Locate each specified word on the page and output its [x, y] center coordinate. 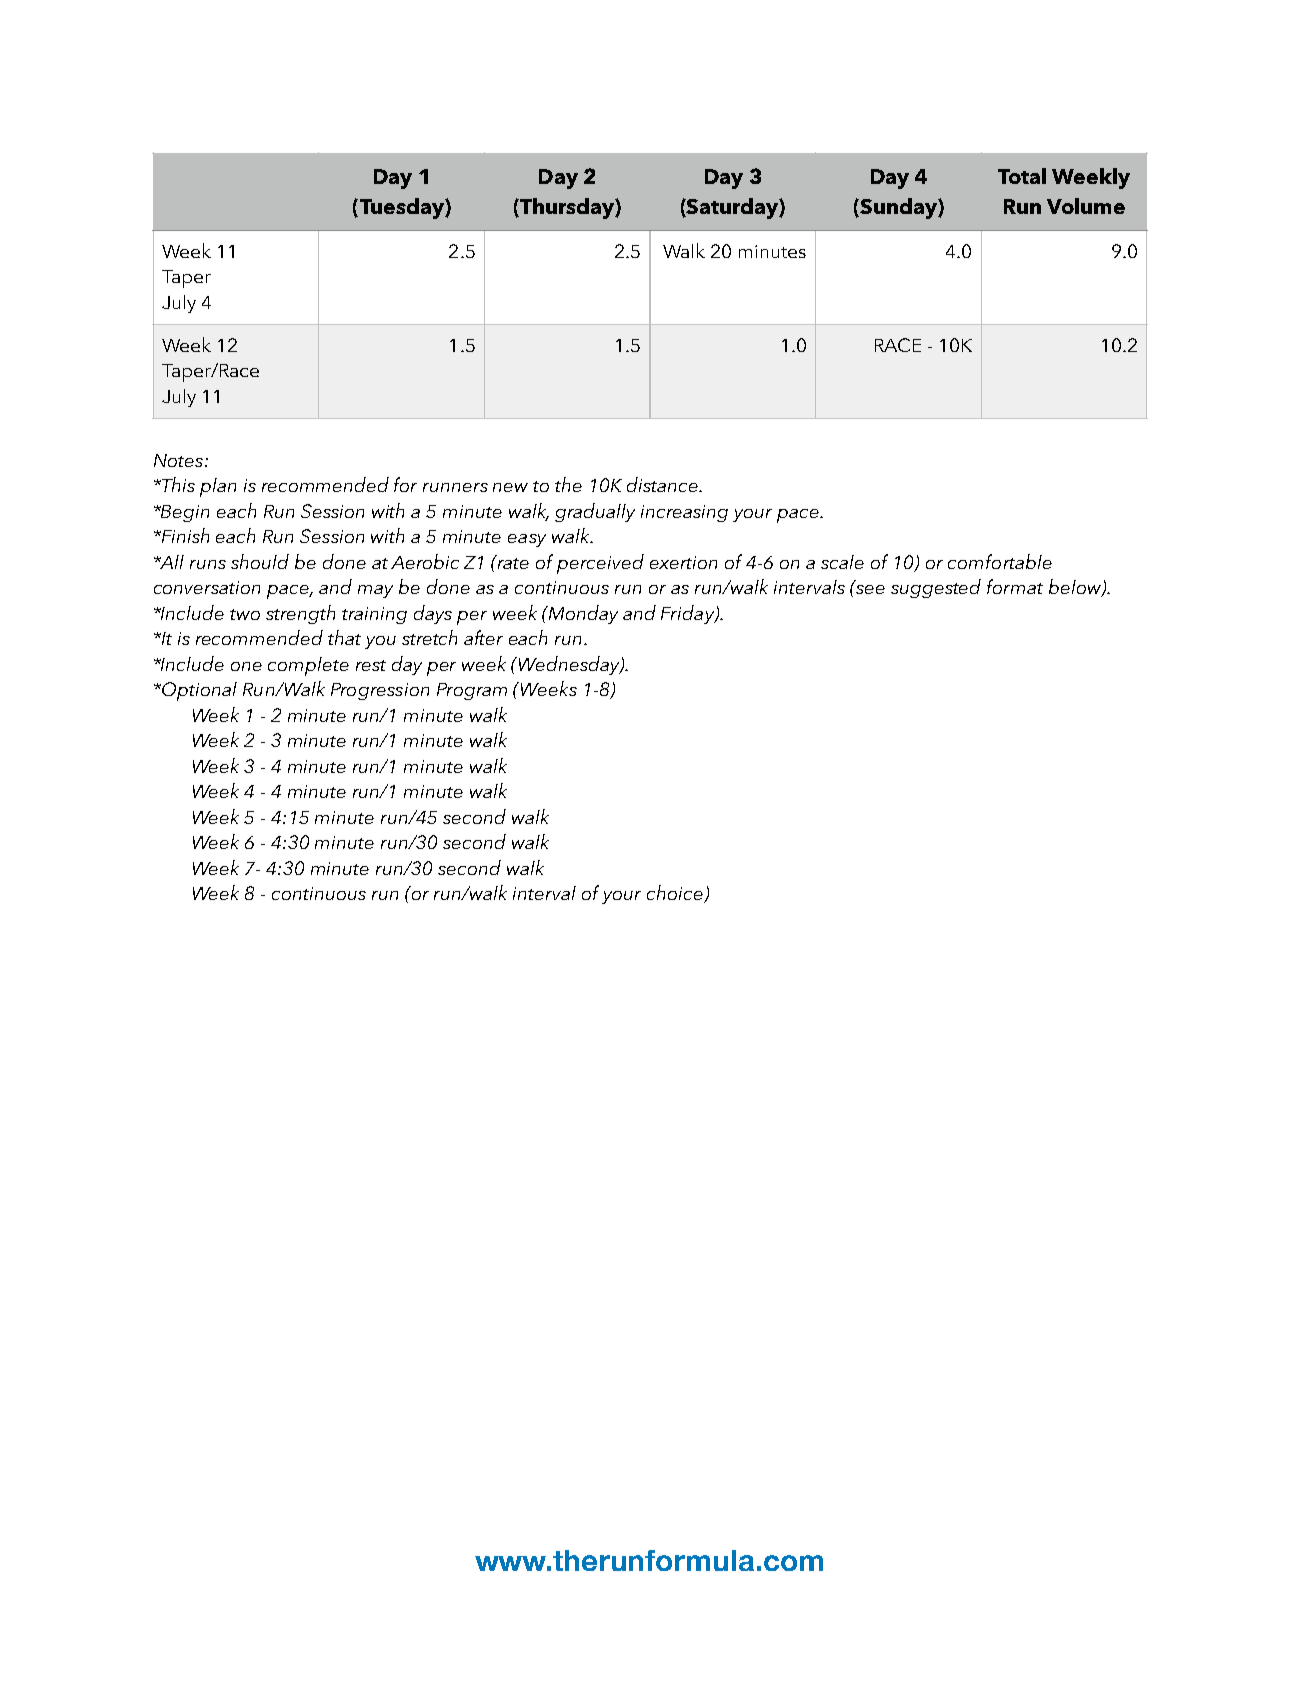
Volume [1086, 206]
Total [1022, 176]
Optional [198, 691]
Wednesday [570, 665]
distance [663, 484]
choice [676, 894]
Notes [180, 460]
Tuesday [401, 208]
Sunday [898, 208]
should [260, 561]
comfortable [1000, 561]
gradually [595, 512]
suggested [936, 588]
